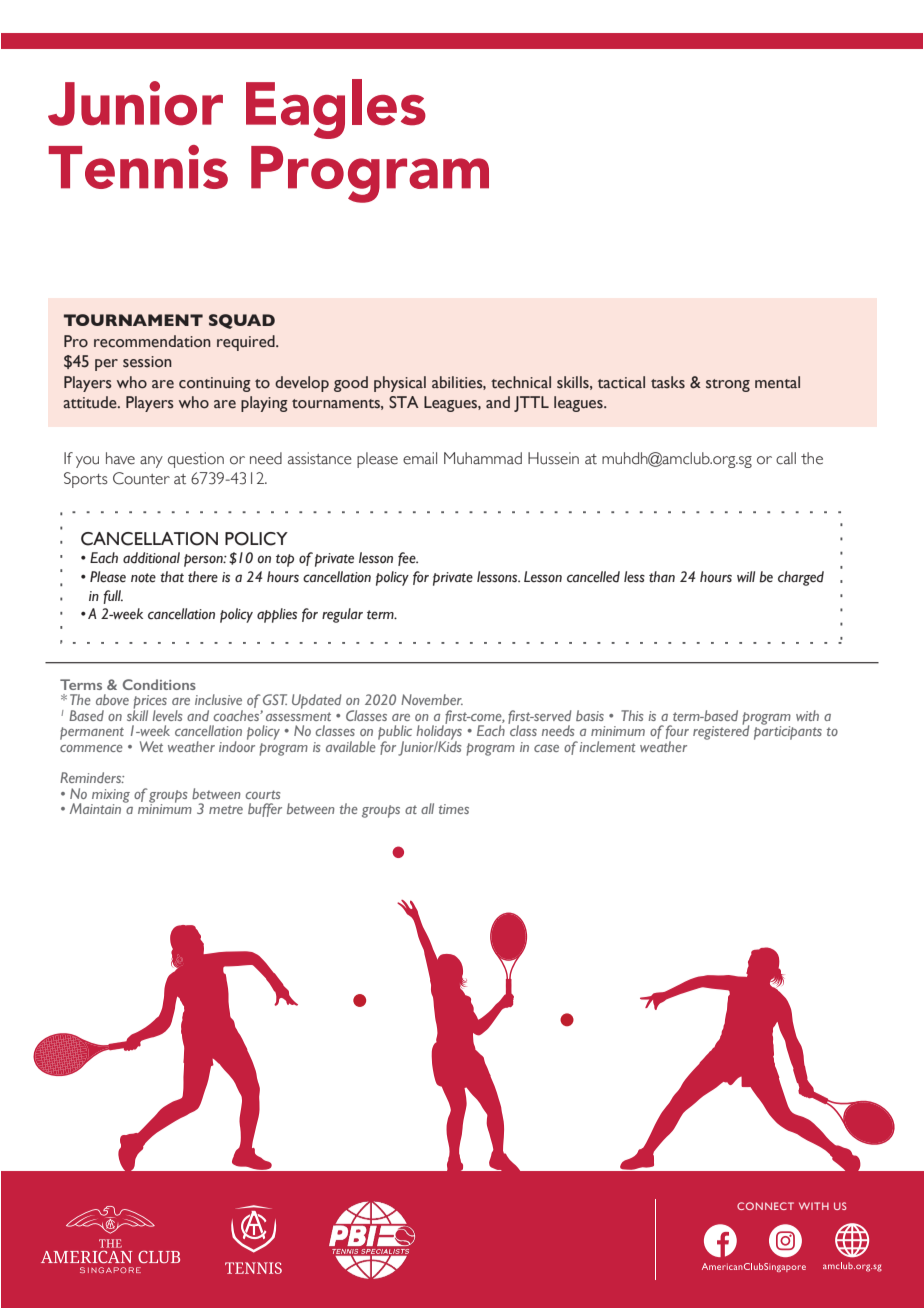  What do you see at coordinates (432, 699) in the image?
I see `November` at bounding box center [432, 699].
